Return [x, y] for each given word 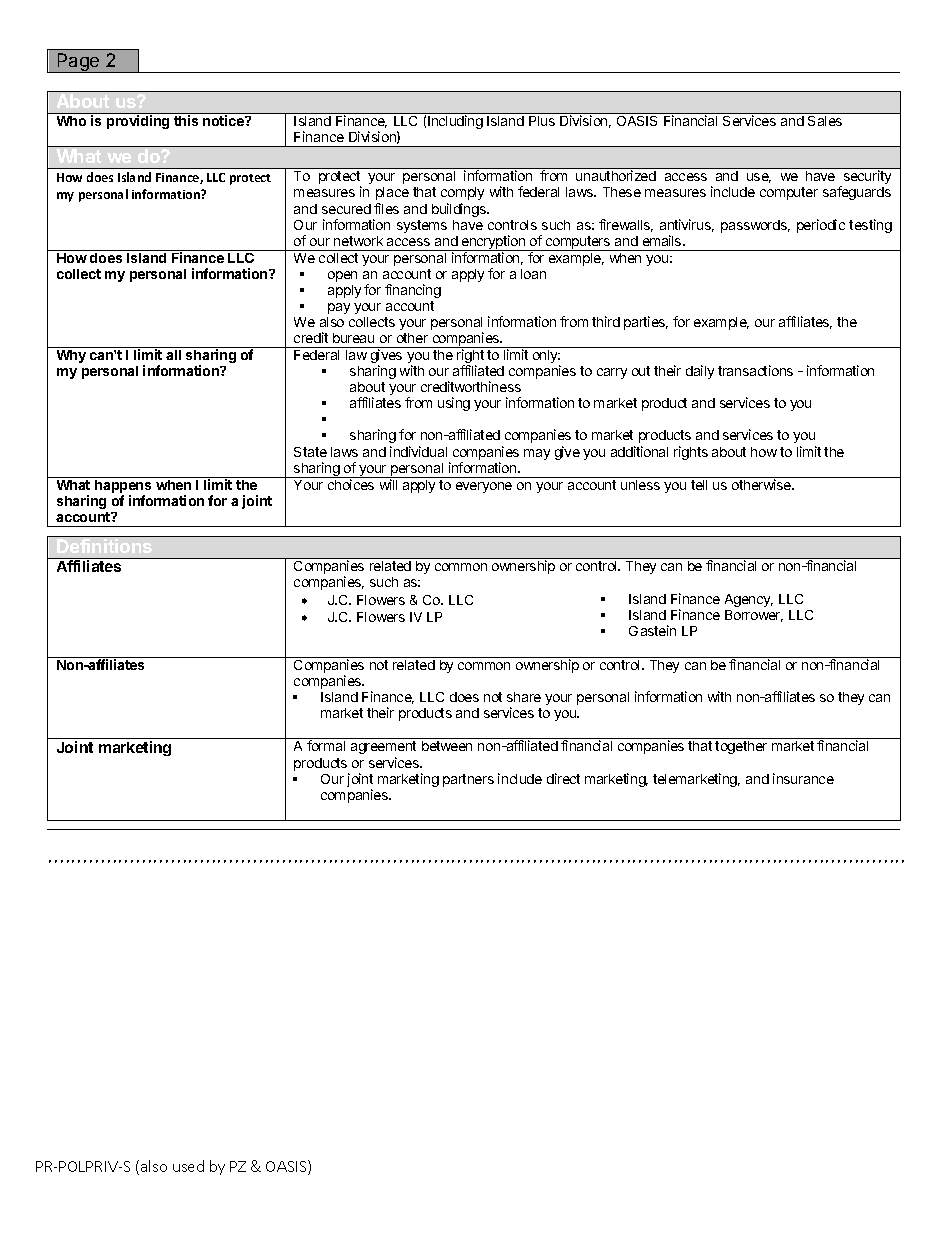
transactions [755, 370]
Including [455, 122]
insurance [803, 778]
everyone [484, 487]
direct [563, 778]
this [186, 120]
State [310, 452]
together [741, 747]
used [188, 1166]
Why [71, 356]
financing [413, 291]
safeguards [857, 193]
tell [699, 485]
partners [468, 780]
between [447, 746]
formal [326, 745]
